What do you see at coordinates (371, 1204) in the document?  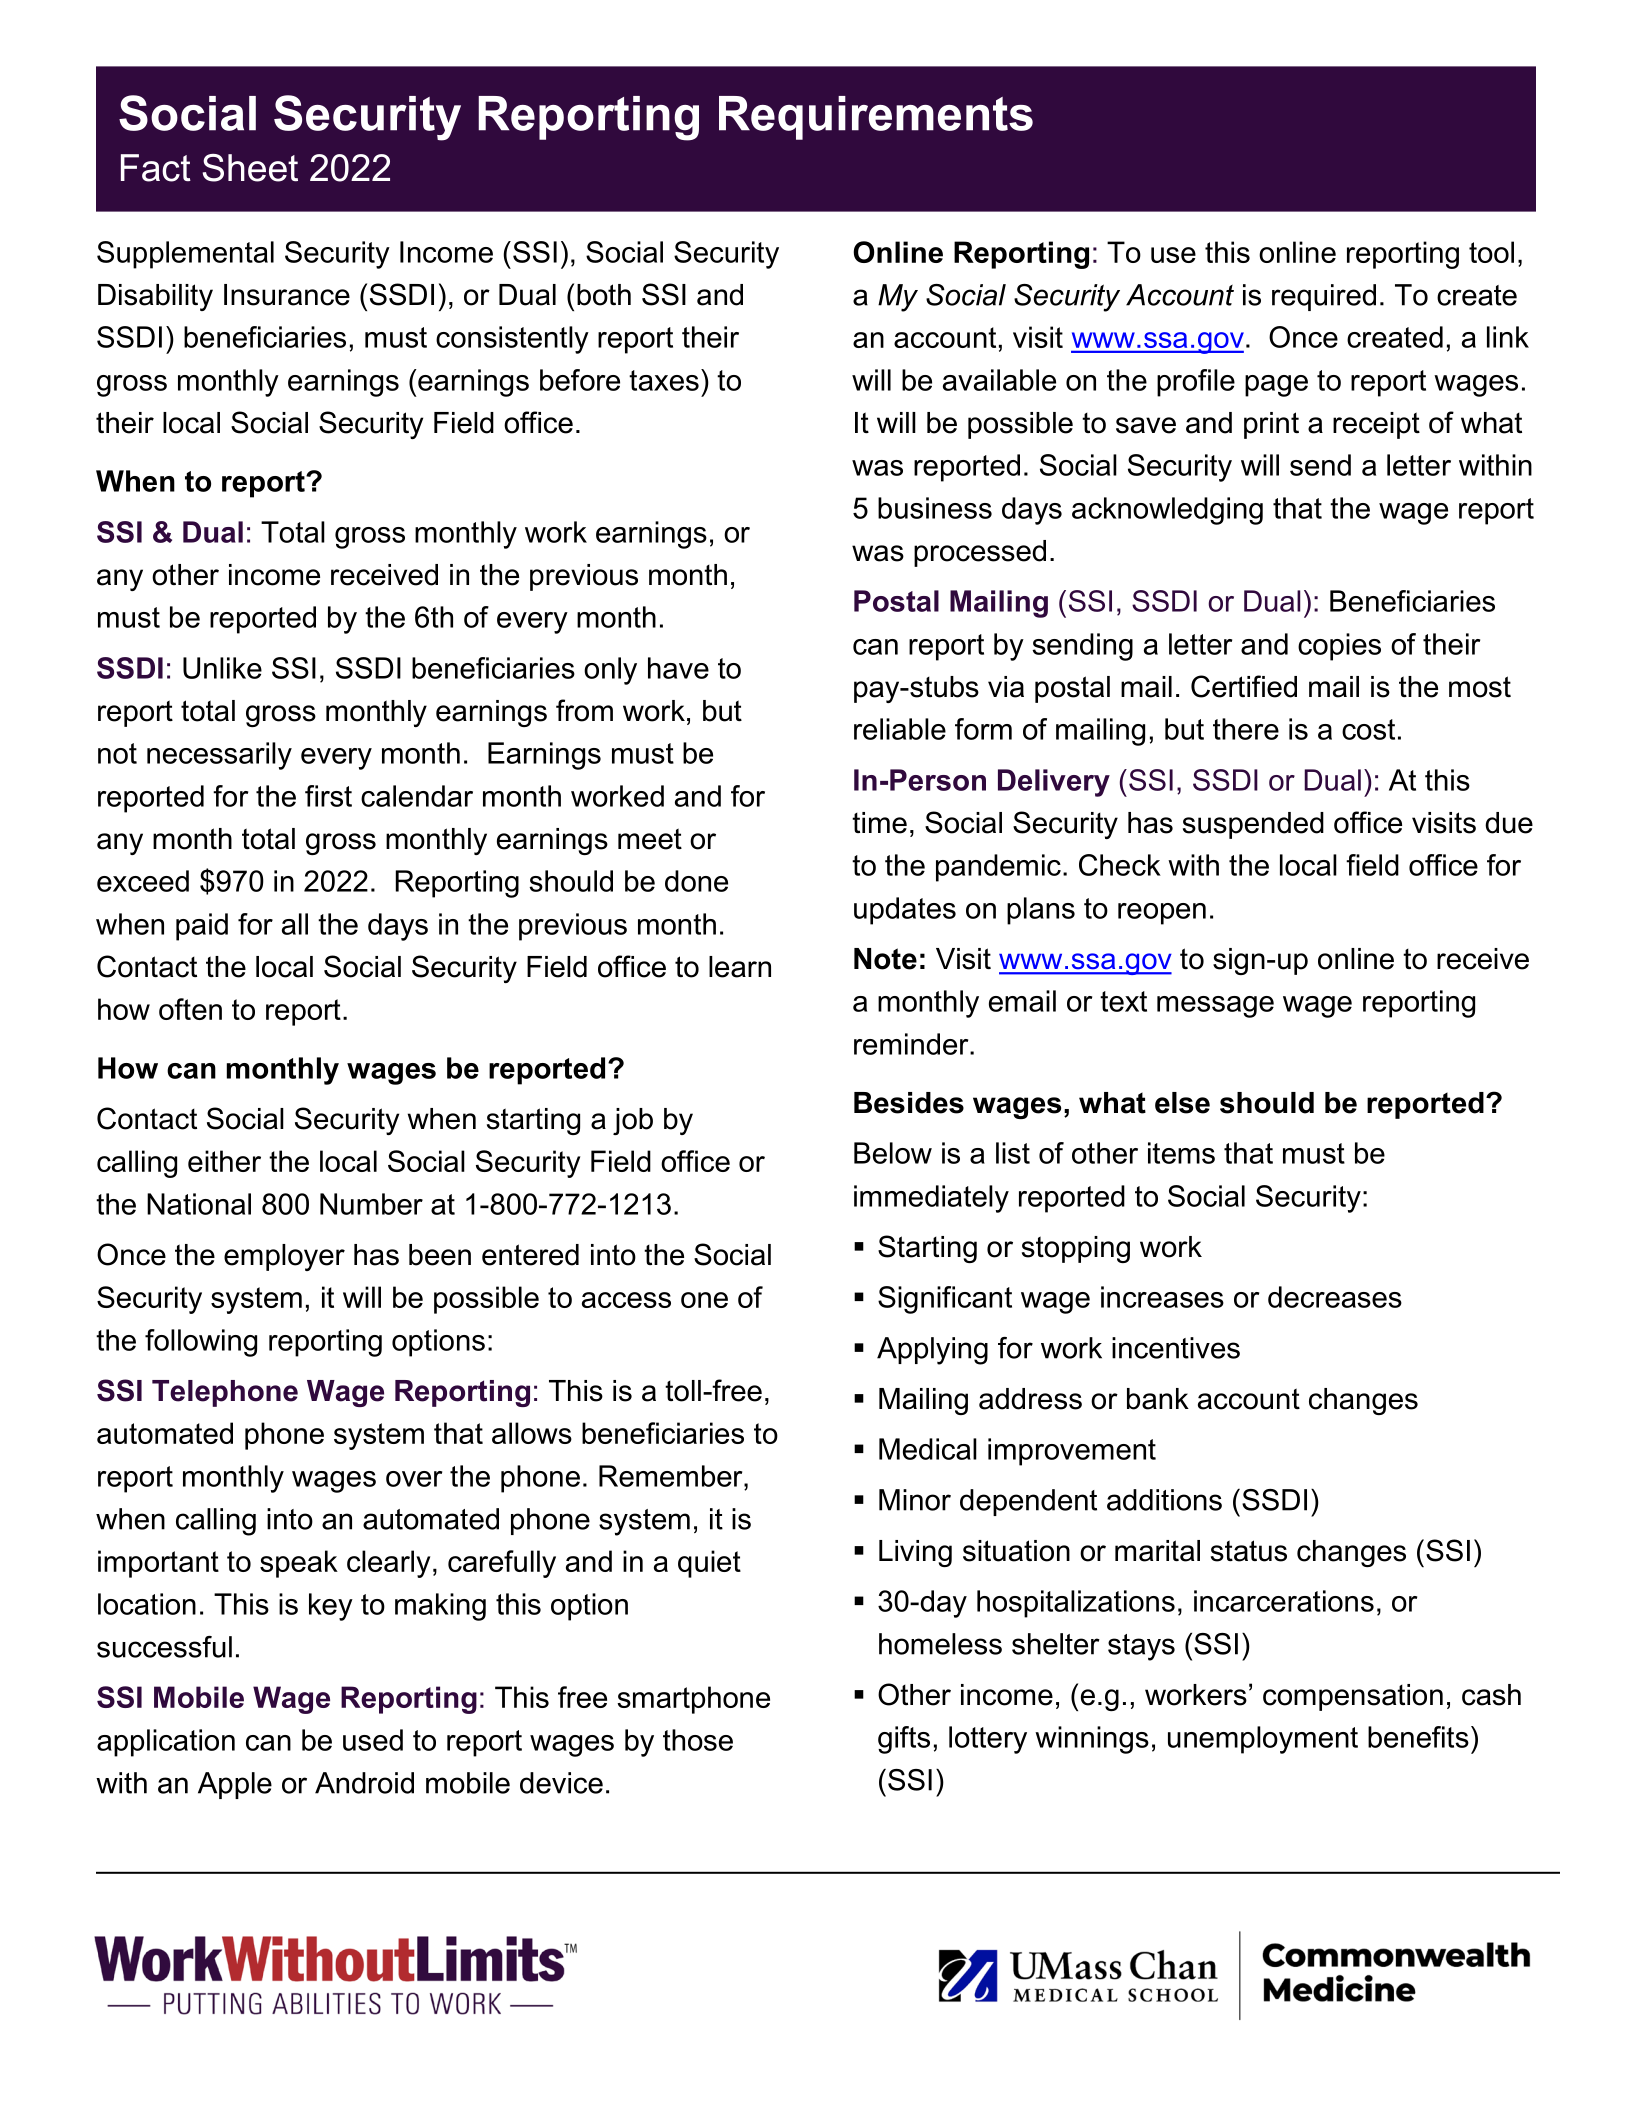 I see `Number` at bounding box center [371, 1204].
